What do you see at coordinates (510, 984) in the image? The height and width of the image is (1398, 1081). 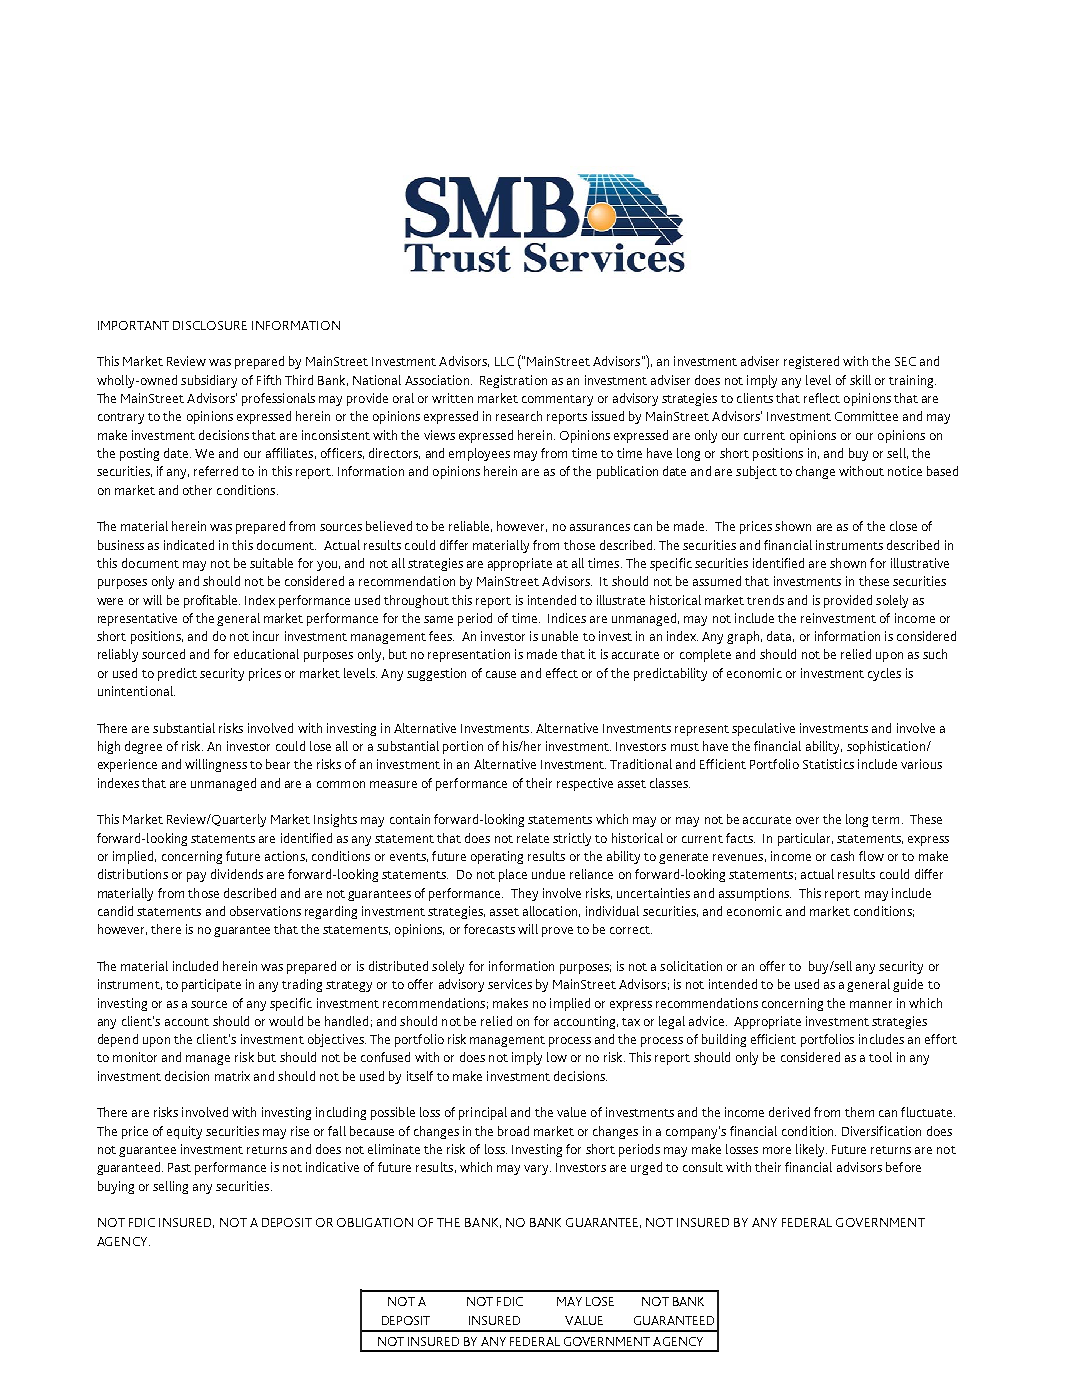 I see `services` at bounding box center [510, 984].
